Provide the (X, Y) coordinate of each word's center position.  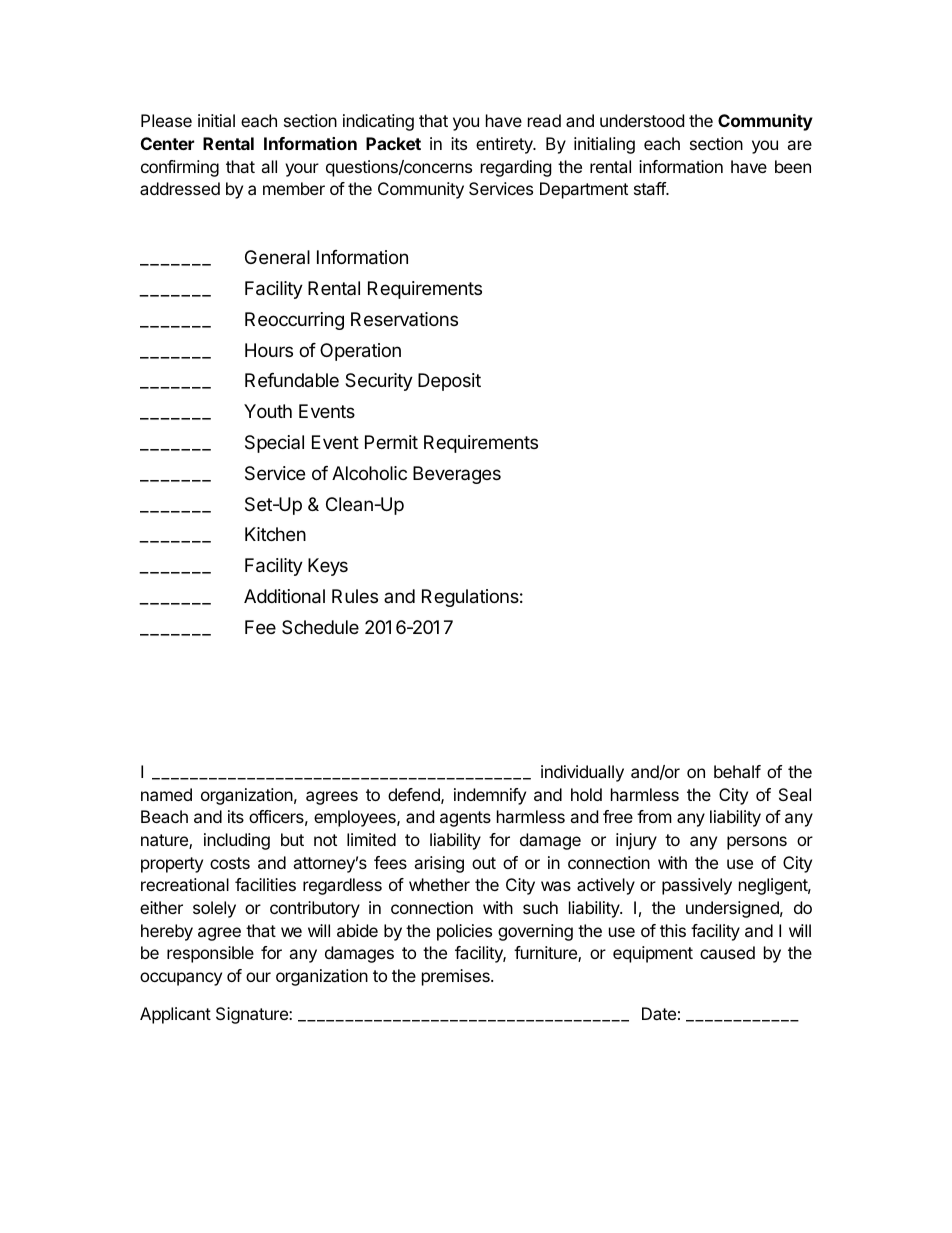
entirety (505, 145)
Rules (355, 596)
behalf (737, 771)
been (793, 166)
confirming (180, 168)
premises (457, 977)
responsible (210, 954)
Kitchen (275, 534)
